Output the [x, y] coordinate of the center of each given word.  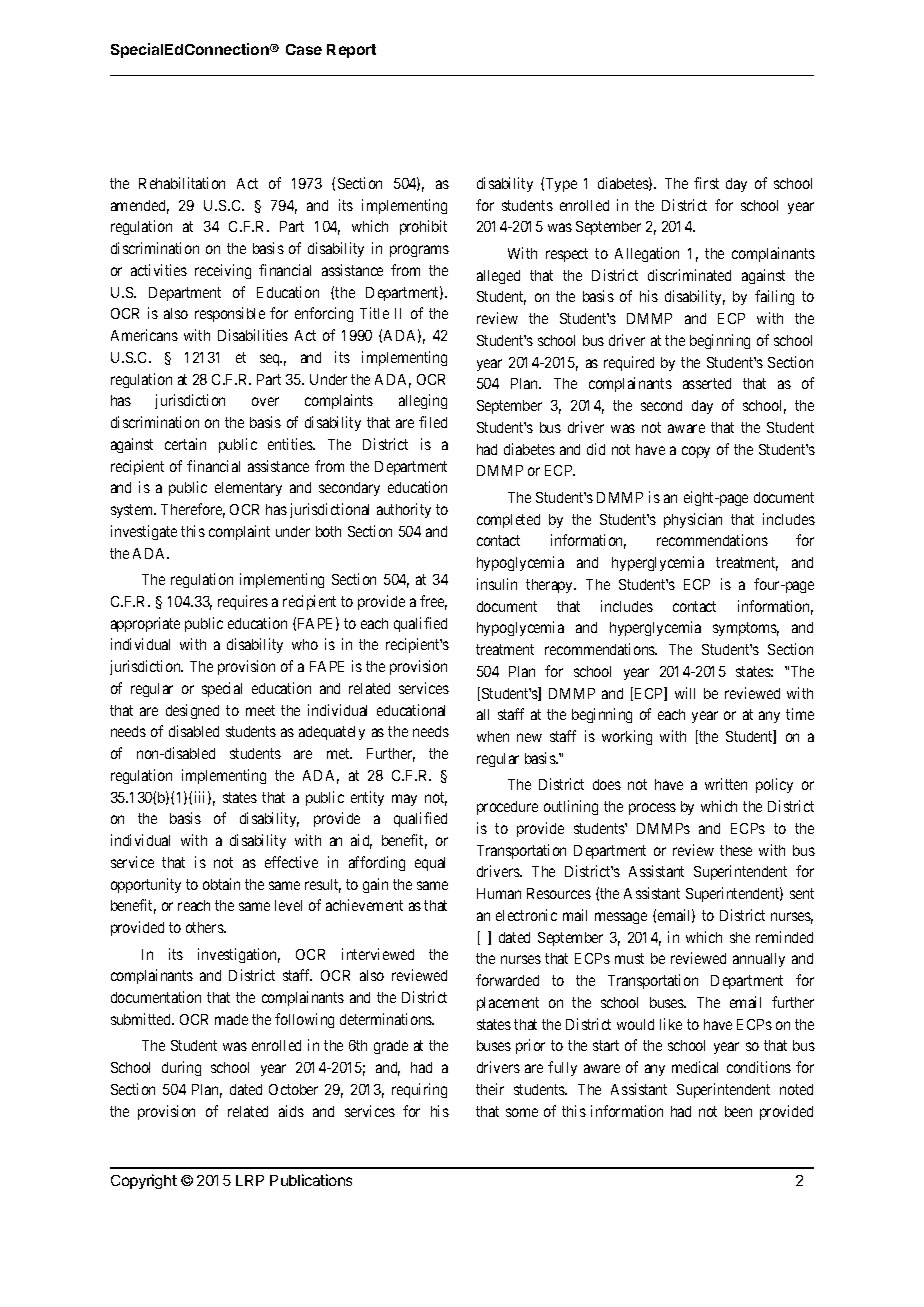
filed [433, 422]
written [726, 784]
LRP [250, 1180]
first [706, 183]
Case [304, 49]
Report [351, 51]
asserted [707, 383]
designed [192, 711]
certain [185, 444]
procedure [507, 808]
